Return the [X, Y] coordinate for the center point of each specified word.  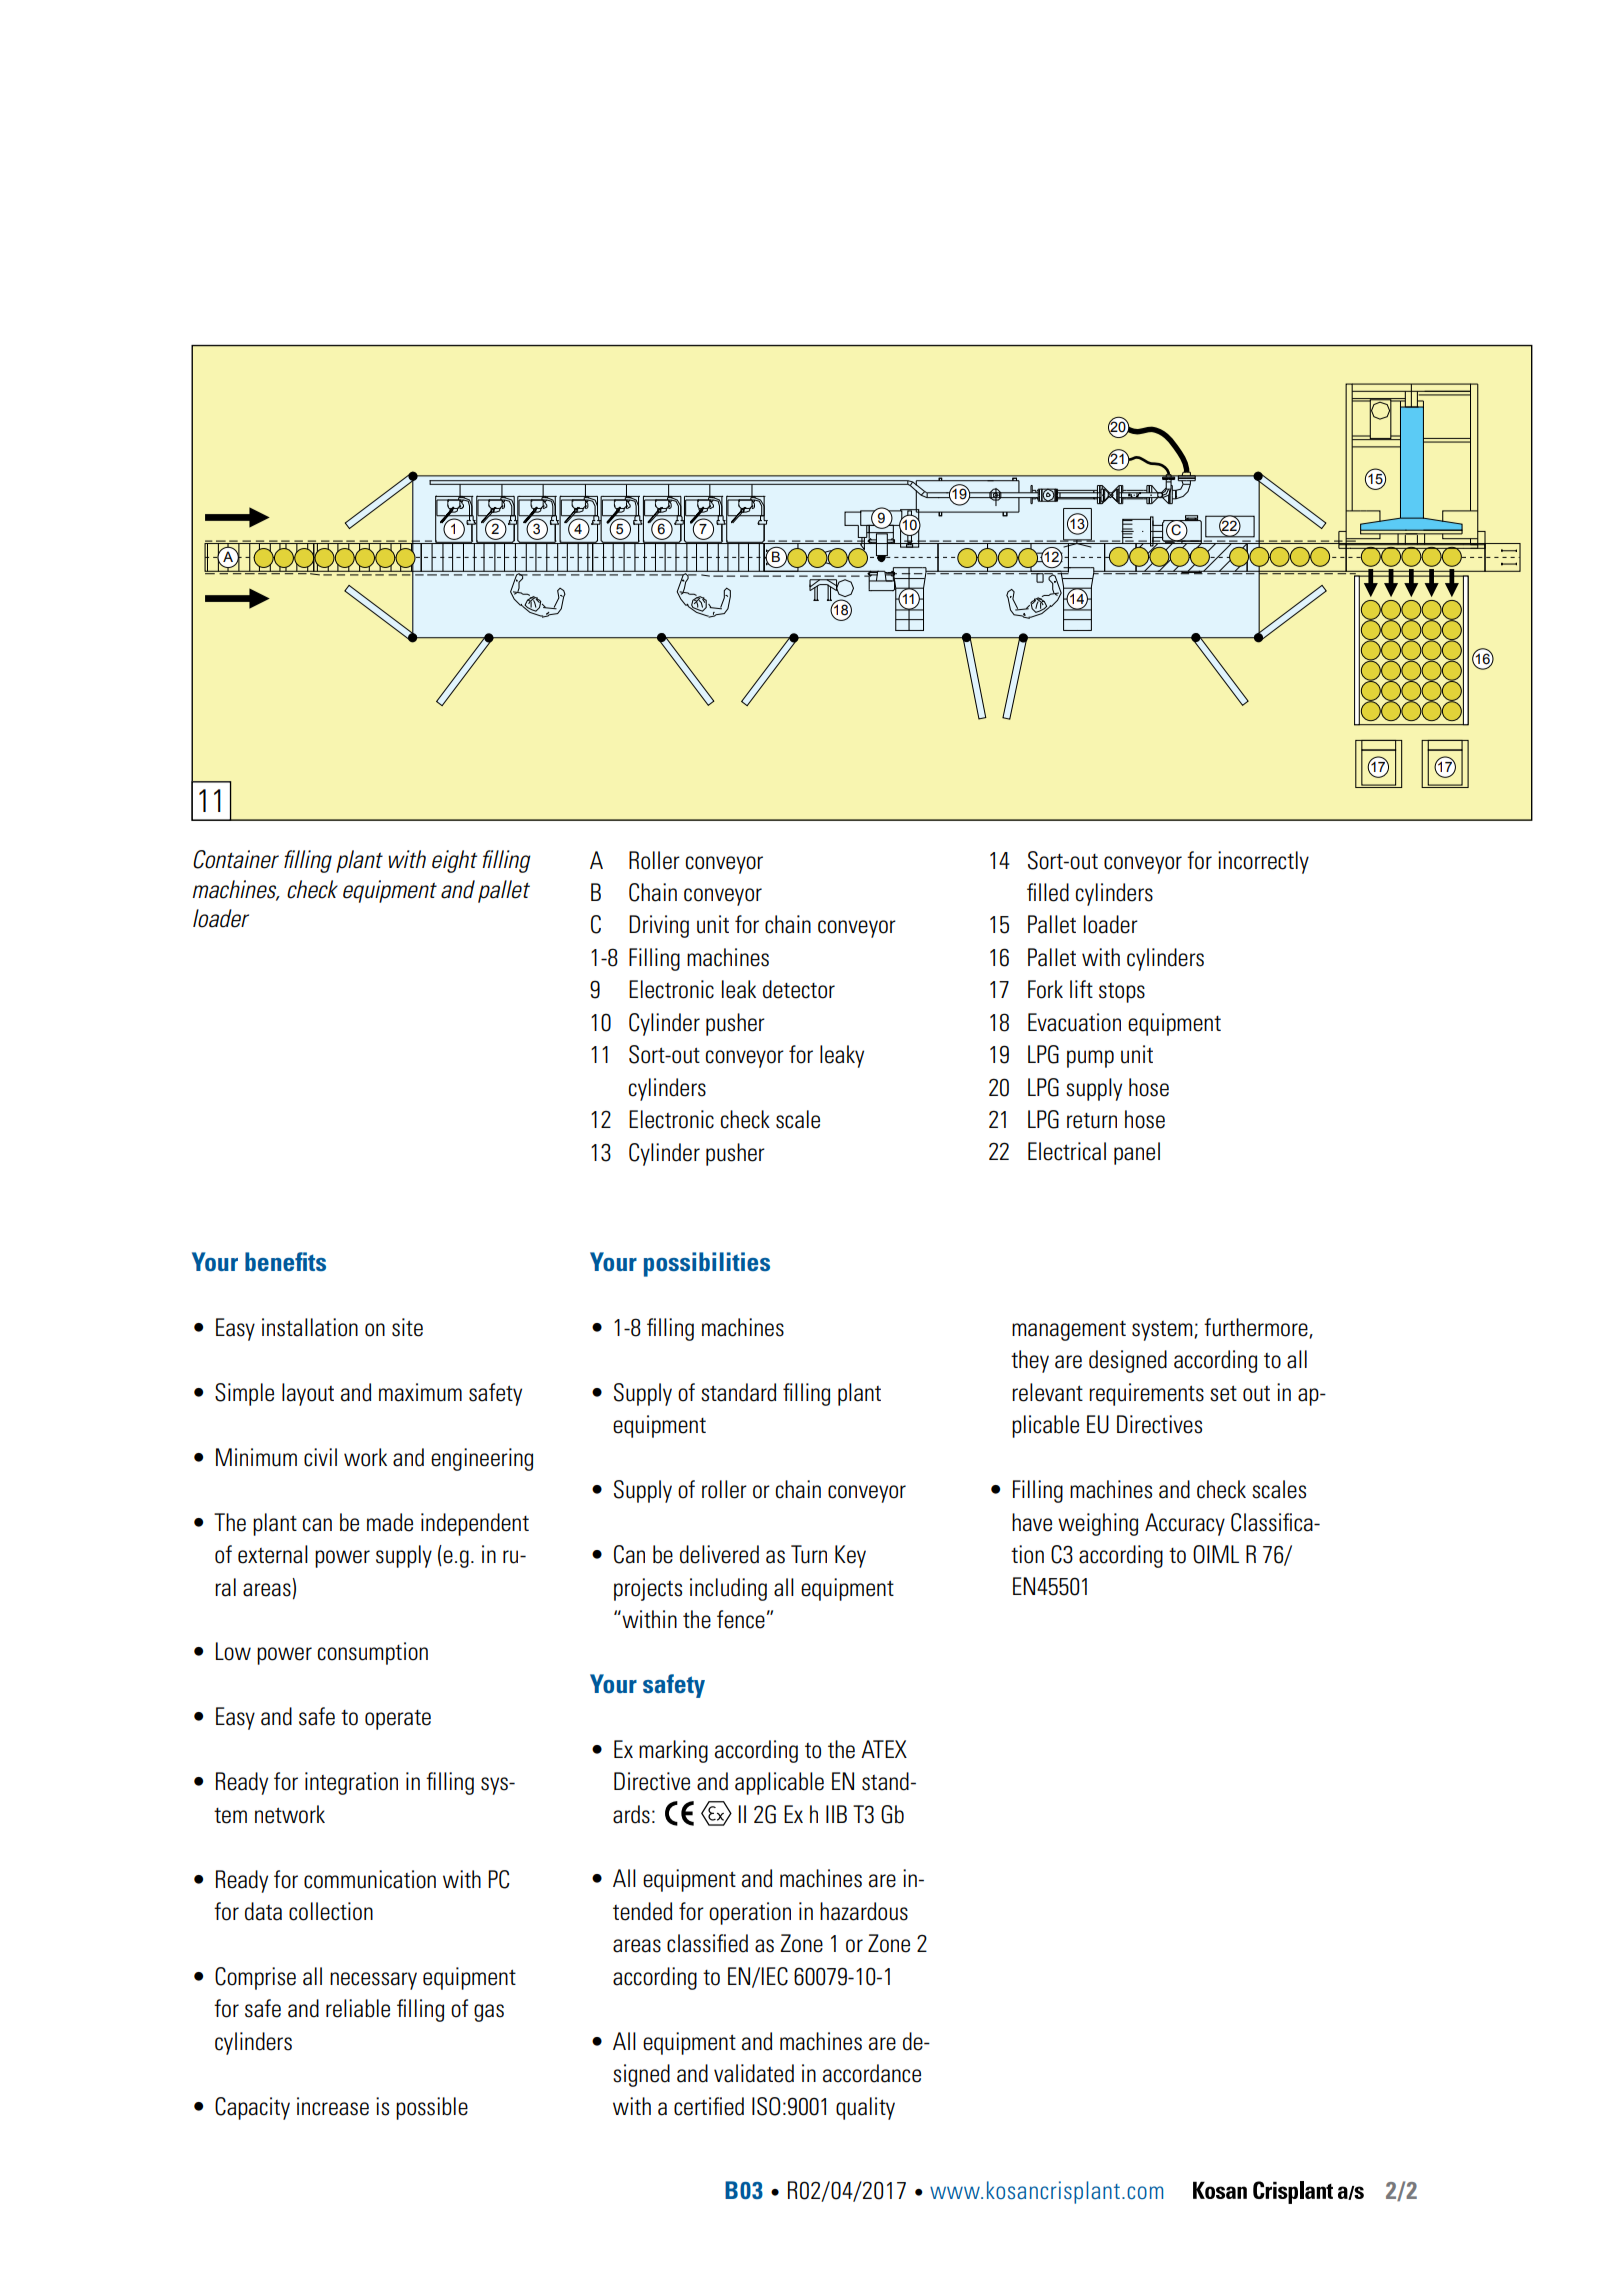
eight [454, 861]
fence [741, 1619]
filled [1048, 892]
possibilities [707, 1264]
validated [754, 2073]
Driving [659, 926]
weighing [1098, 1524]
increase [333, 2106]
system [1163, 1331]
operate [398, 1720]
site [407, 1327]
